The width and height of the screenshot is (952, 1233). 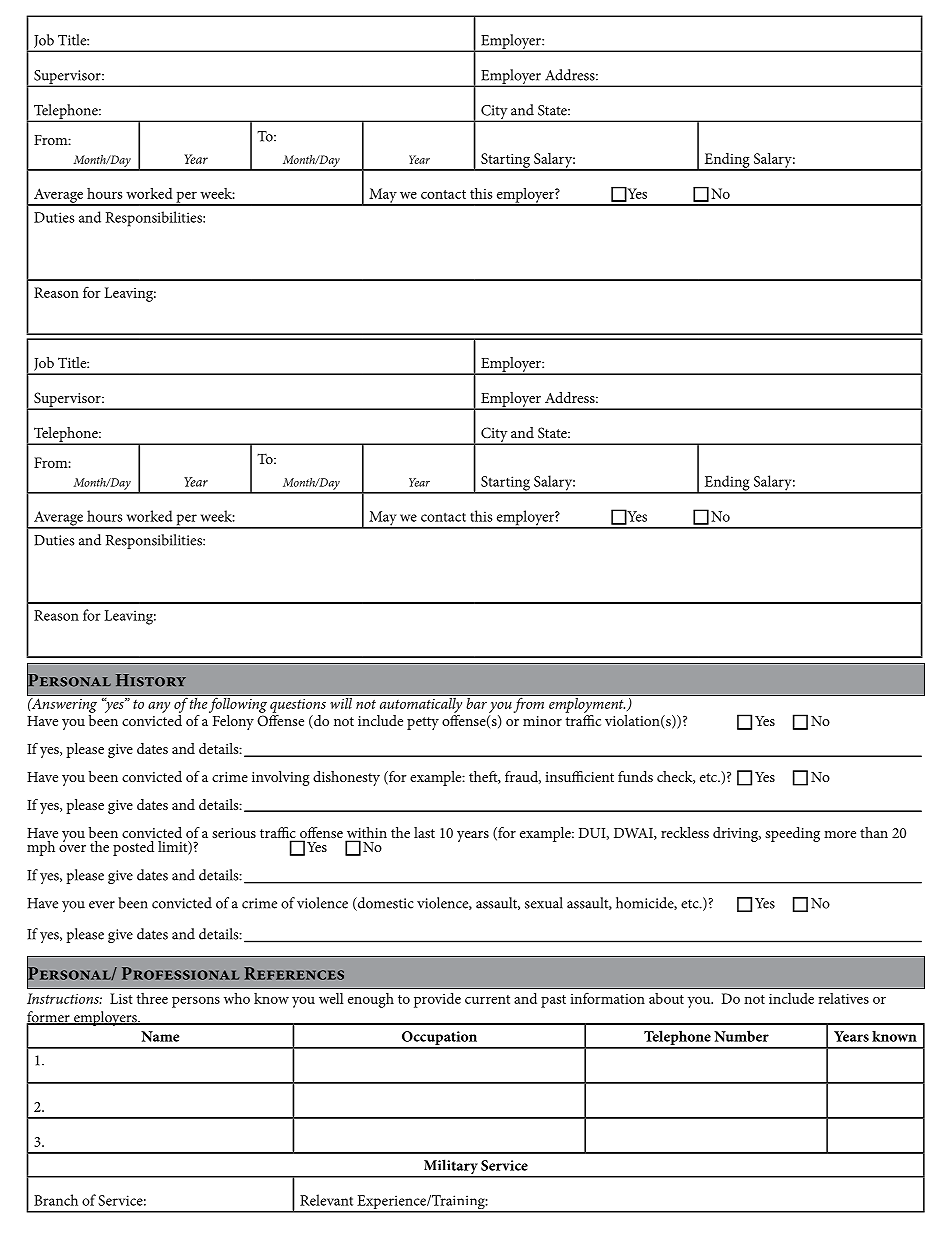 I want to click on bar, so click(x=476, y=702).
